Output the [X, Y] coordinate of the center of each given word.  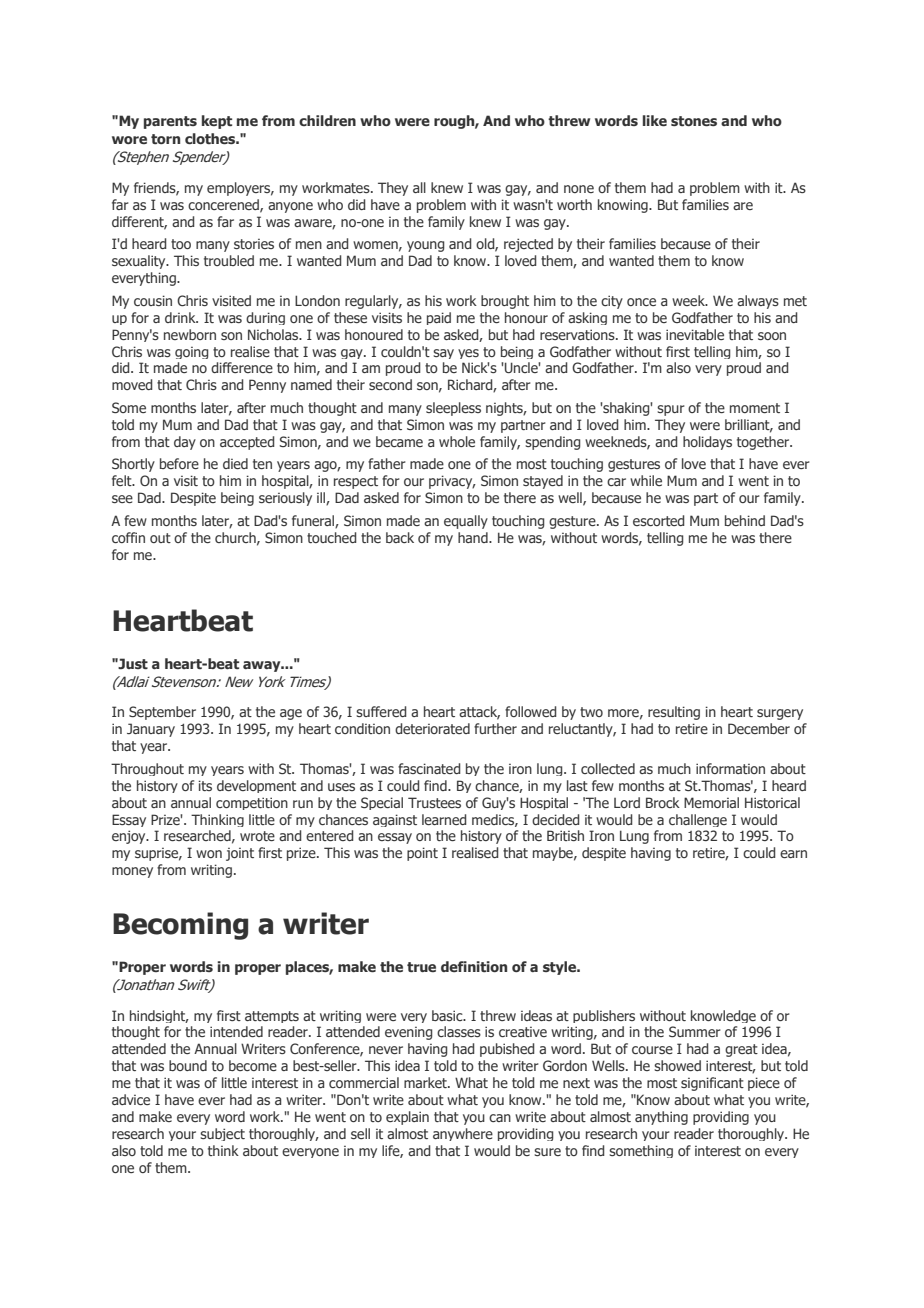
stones [694, 121]
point [422, 854]
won [209, 854]
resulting [674, 713]
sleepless [453, 409]
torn [165, 139]
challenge [698, 820]
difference [242, 367]
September [162, 713]
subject [222, 1134]
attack [479, 713]
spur [671, 410]
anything [661, 1118]
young [426, 246]
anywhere [463, 1134]
